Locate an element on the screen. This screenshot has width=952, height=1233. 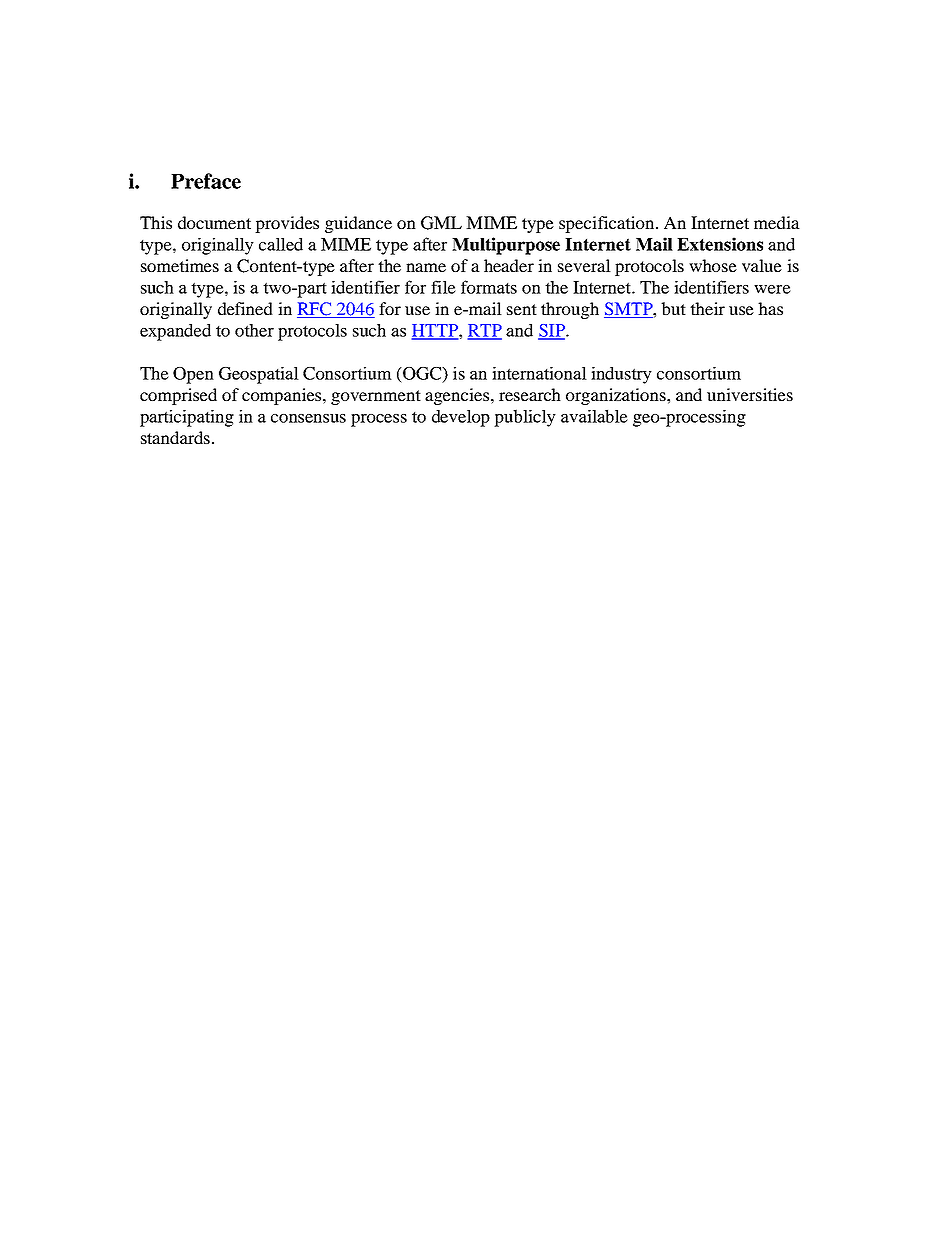
standards is located at coordinates (175, 437).
